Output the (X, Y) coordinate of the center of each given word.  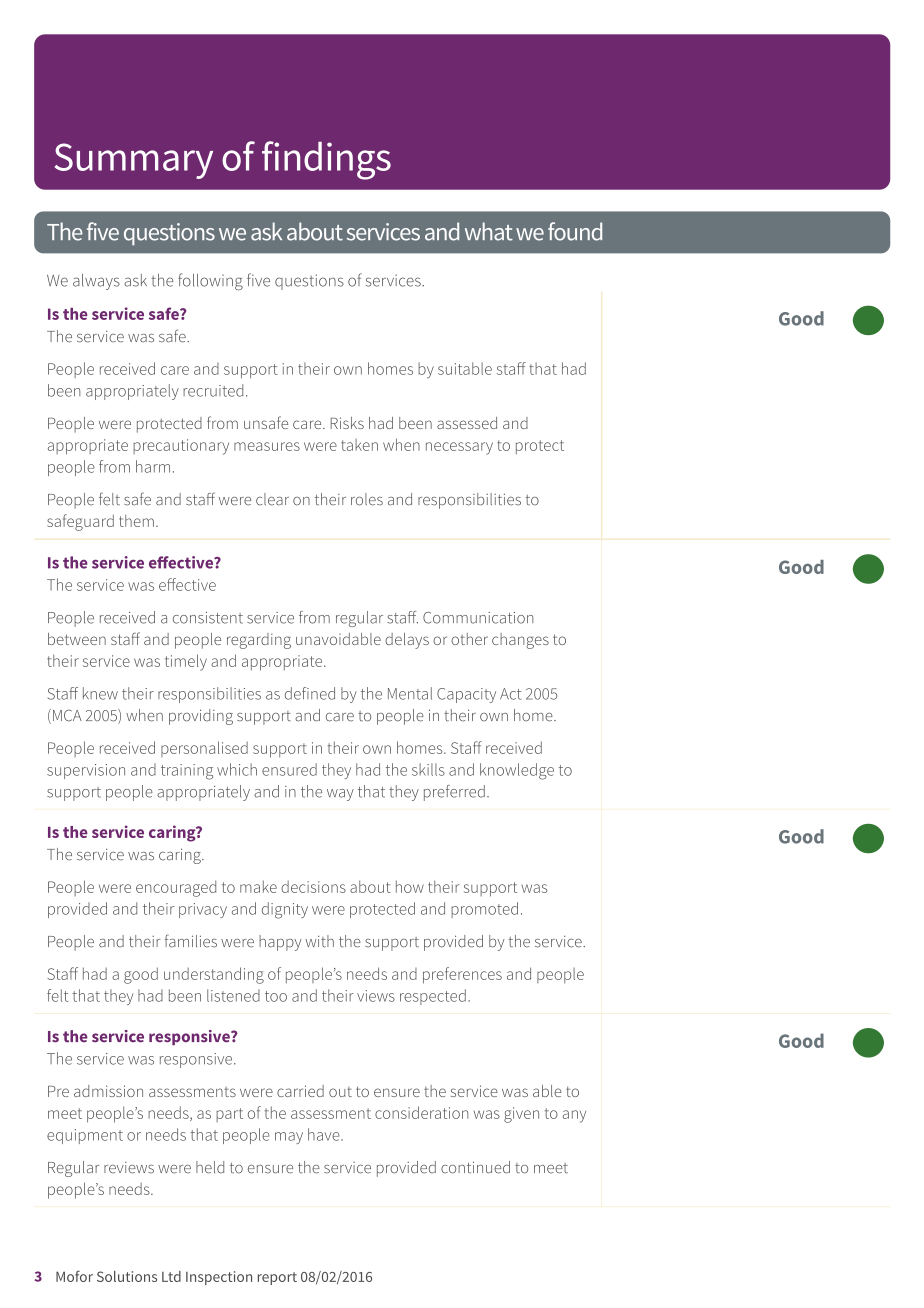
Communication (478, 618)
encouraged (176, 888)
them (136, 521)
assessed (467, 423)
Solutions (127, 1276)
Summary (134, 161)
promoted (484, 910)
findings (326, 160)
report (277, 1278)
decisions (313, 887)
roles (367, 499)
